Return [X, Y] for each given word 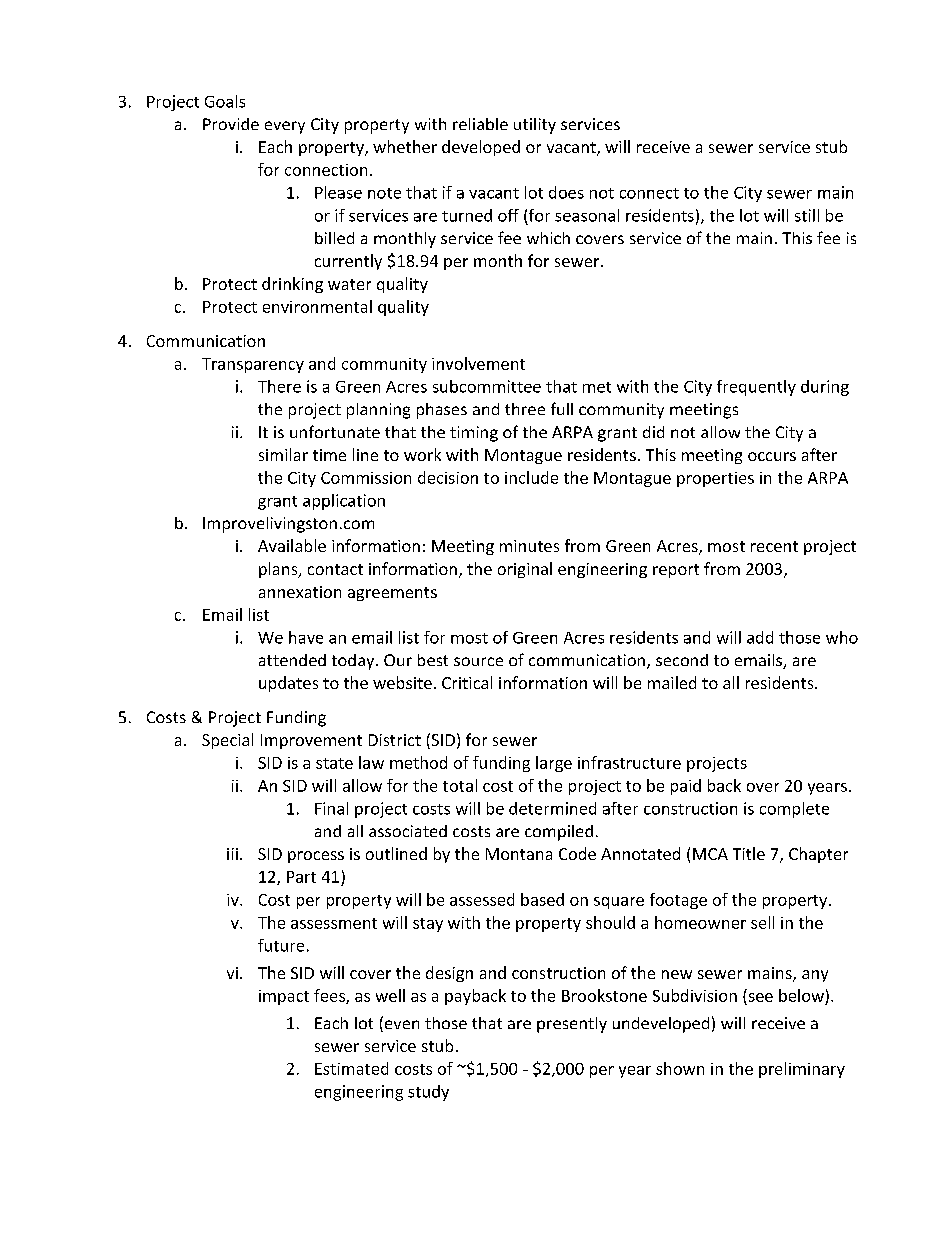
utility [535, 126]
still [807, 215]
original [525, 570]
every [285, 127]
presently [572, 1025]
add [760, 637]
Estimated [351, 1068]
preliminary [802, 1070]
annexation [300, 592]
